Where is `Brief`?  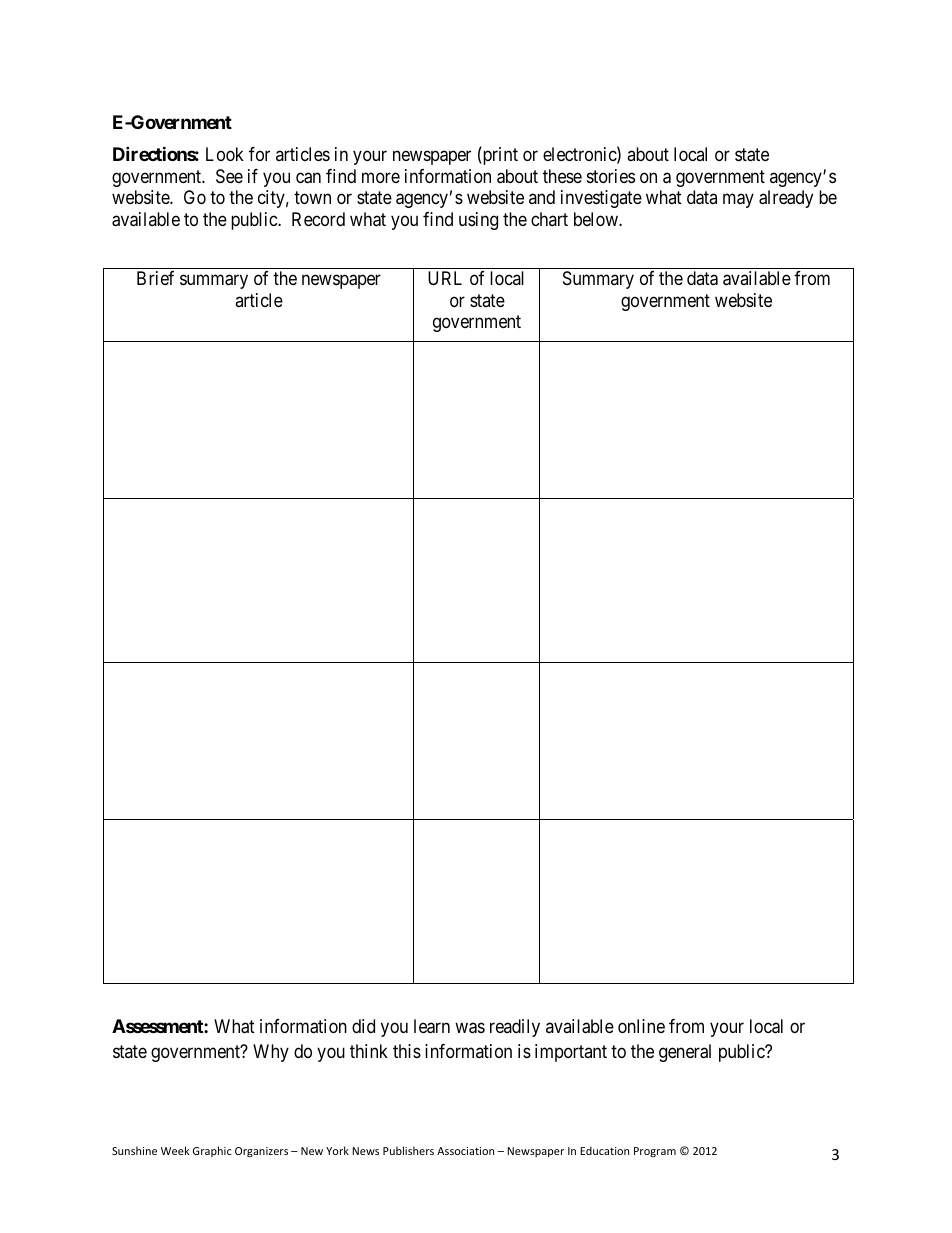 Brief is located at coordinates (155, 278).
